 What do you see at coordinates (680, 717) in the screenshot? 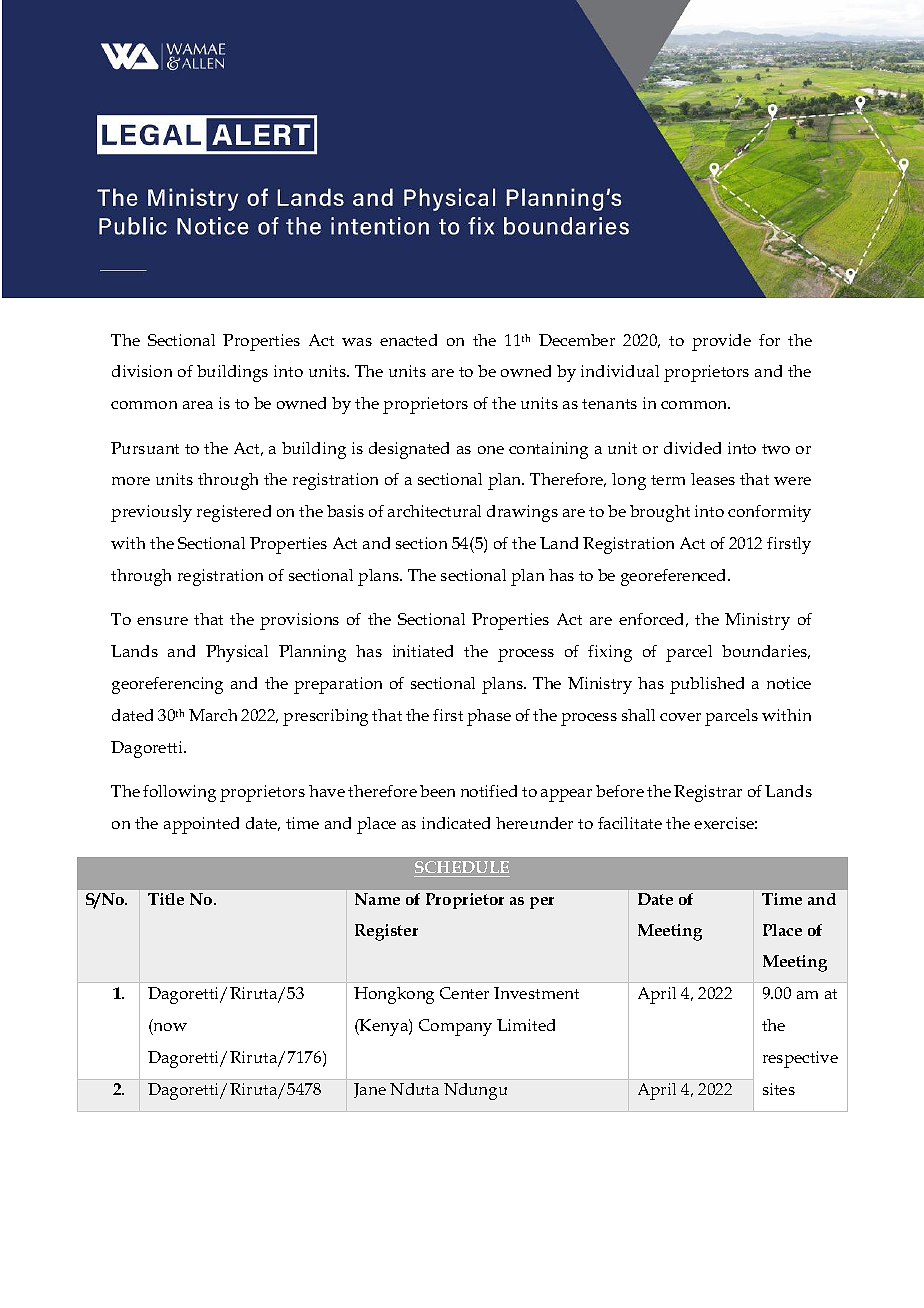
I see `cover` at bounding box center [680, 717].
